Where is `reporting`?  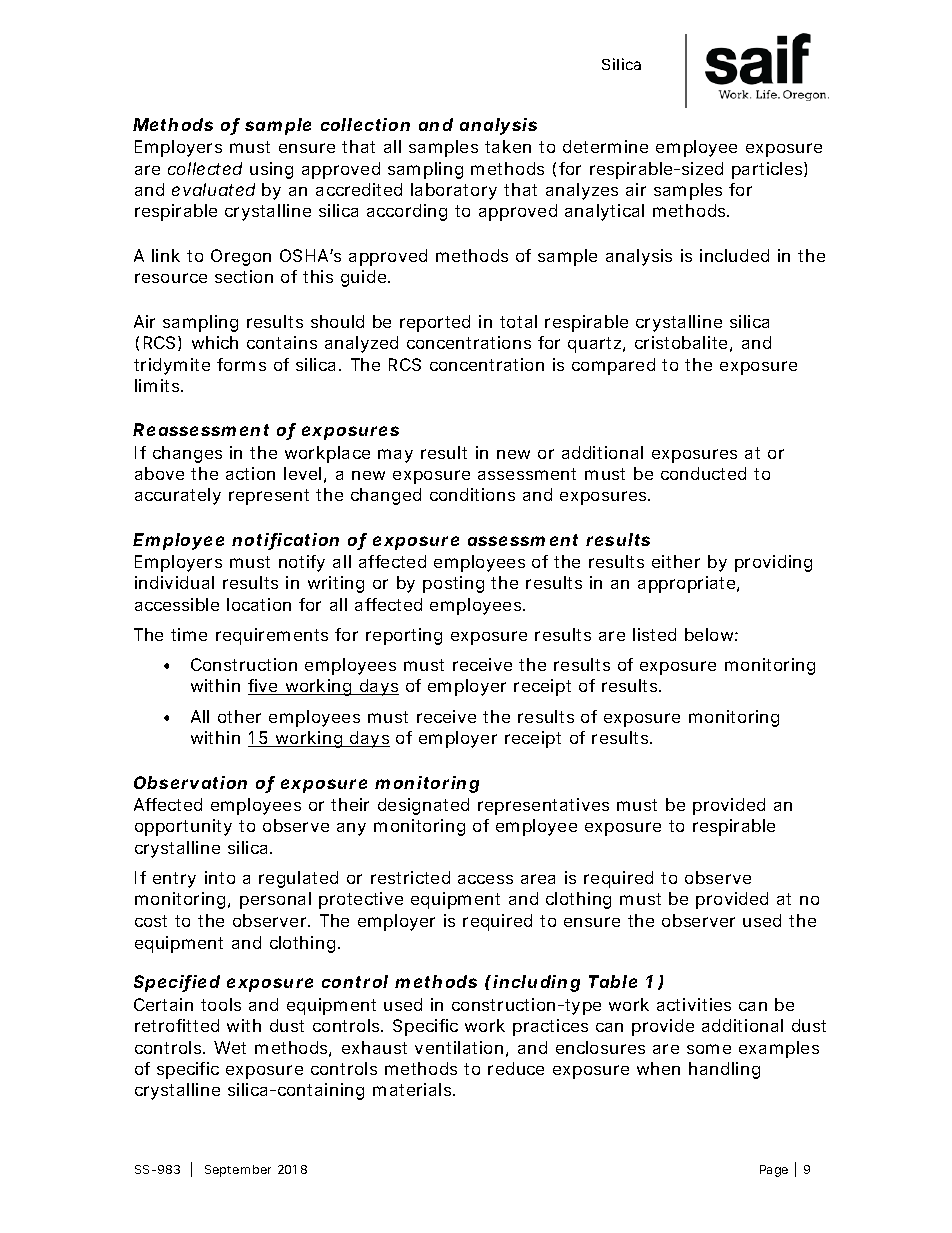 reporting is located at coordinates (404, 636).
